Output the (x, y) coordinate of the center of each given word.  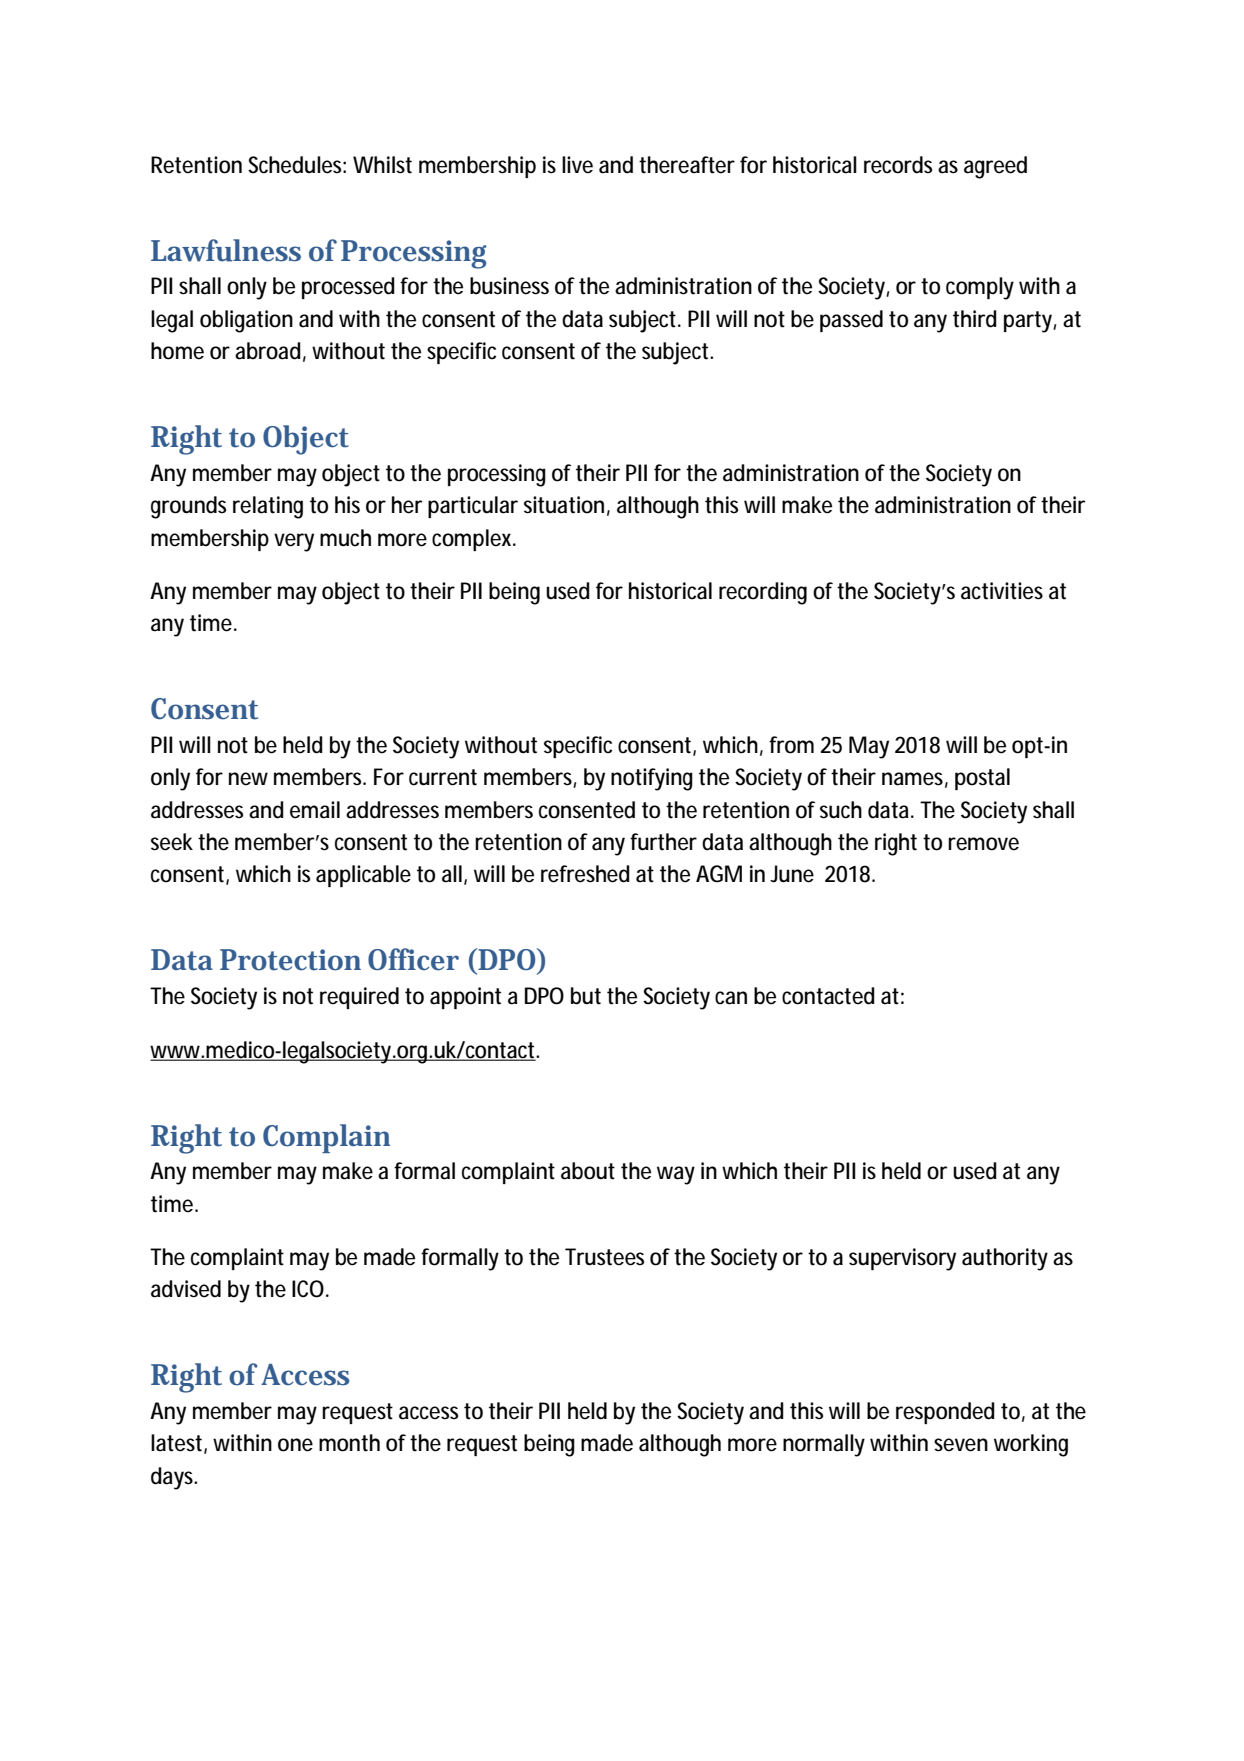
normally (824, 1445)
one (295, 1445)
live (577, 165)
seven (961, 1445)
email (315, 810)
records (898, 165)
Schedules (297, 165)
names (915, 780)
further (663, 842)
